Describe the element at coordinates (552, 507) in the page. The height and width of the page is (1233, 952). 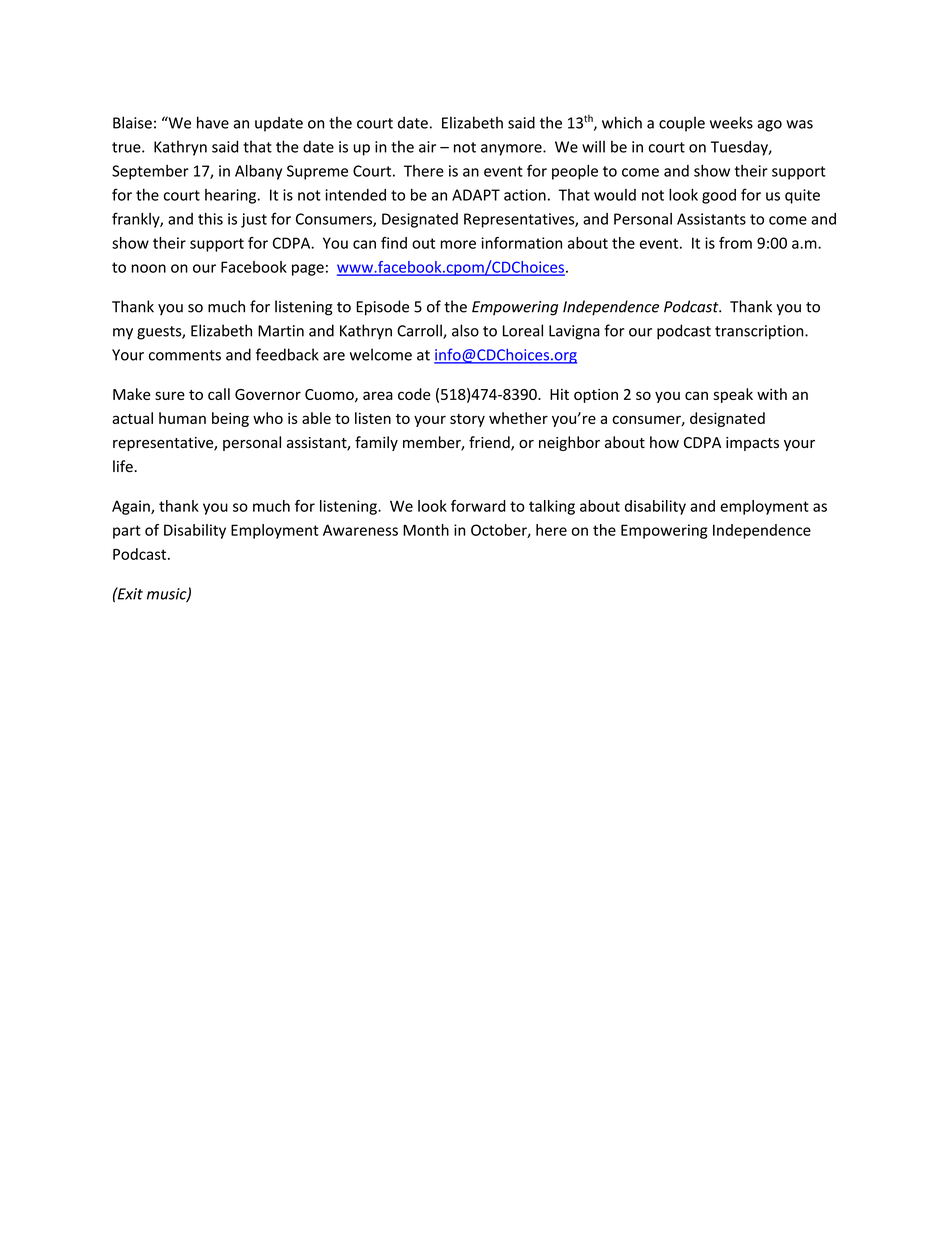
I see `talking` at that location.
